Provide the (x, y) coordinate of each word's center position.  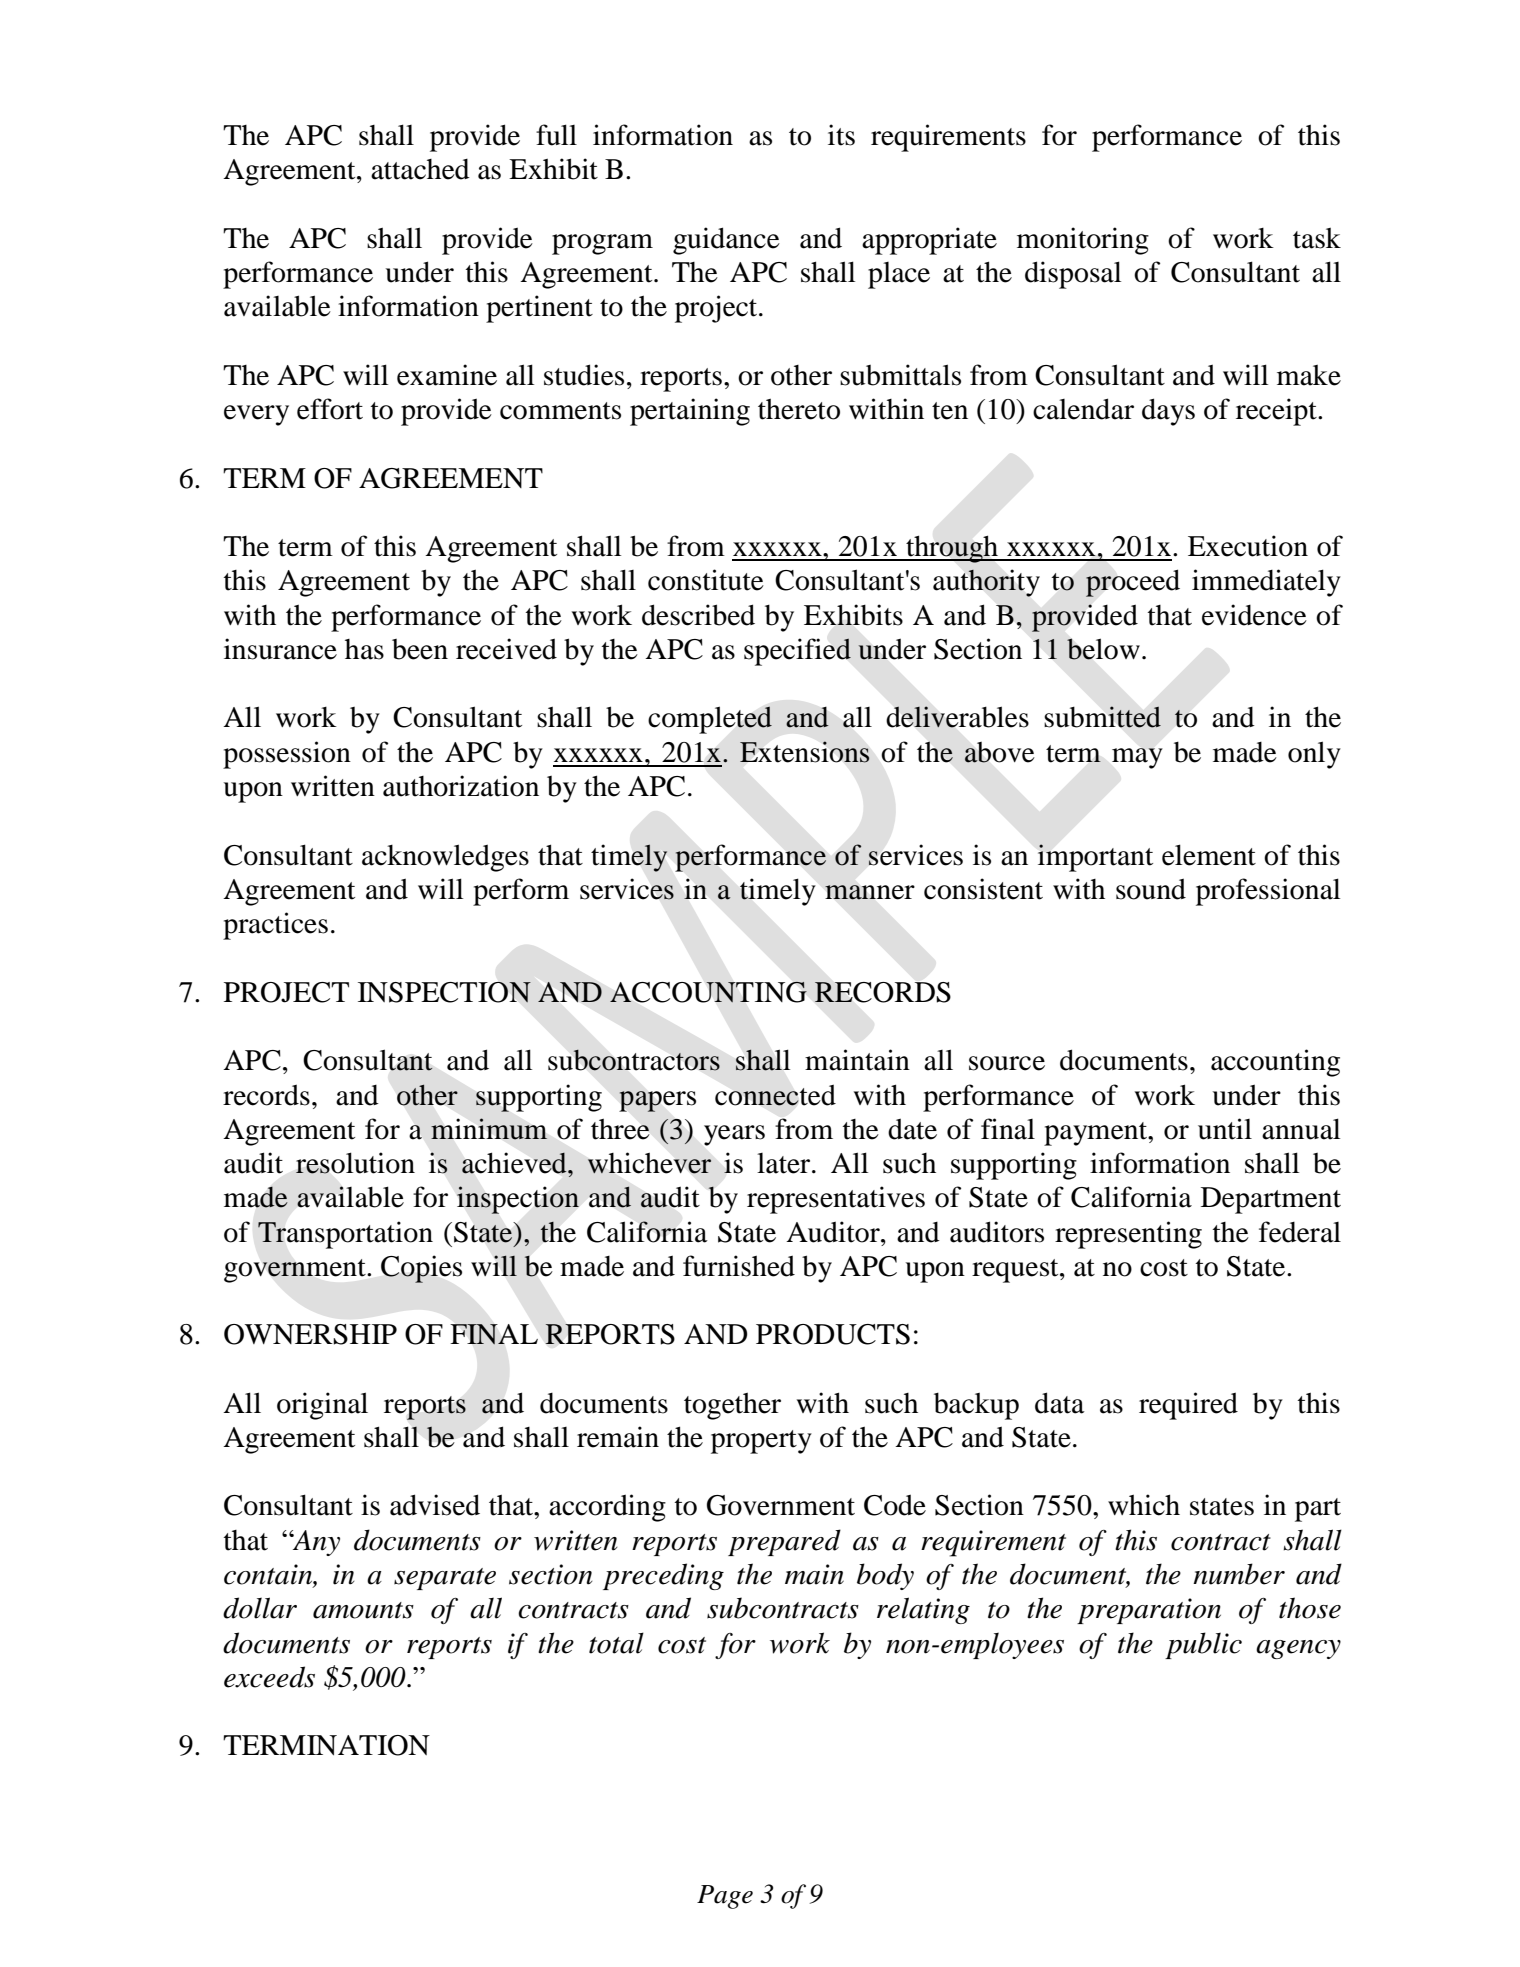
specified (797, 652)
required (1188, 1406)
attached (420, 169)
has (364, 649)
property (761, 1442)
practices (275, 926)
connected (775, 1095)
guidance (726, 241)
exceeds (269, 1677)
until (1225, 1129)
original (322, 1406)
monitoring (1083, 241)
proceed (1133, 583)
